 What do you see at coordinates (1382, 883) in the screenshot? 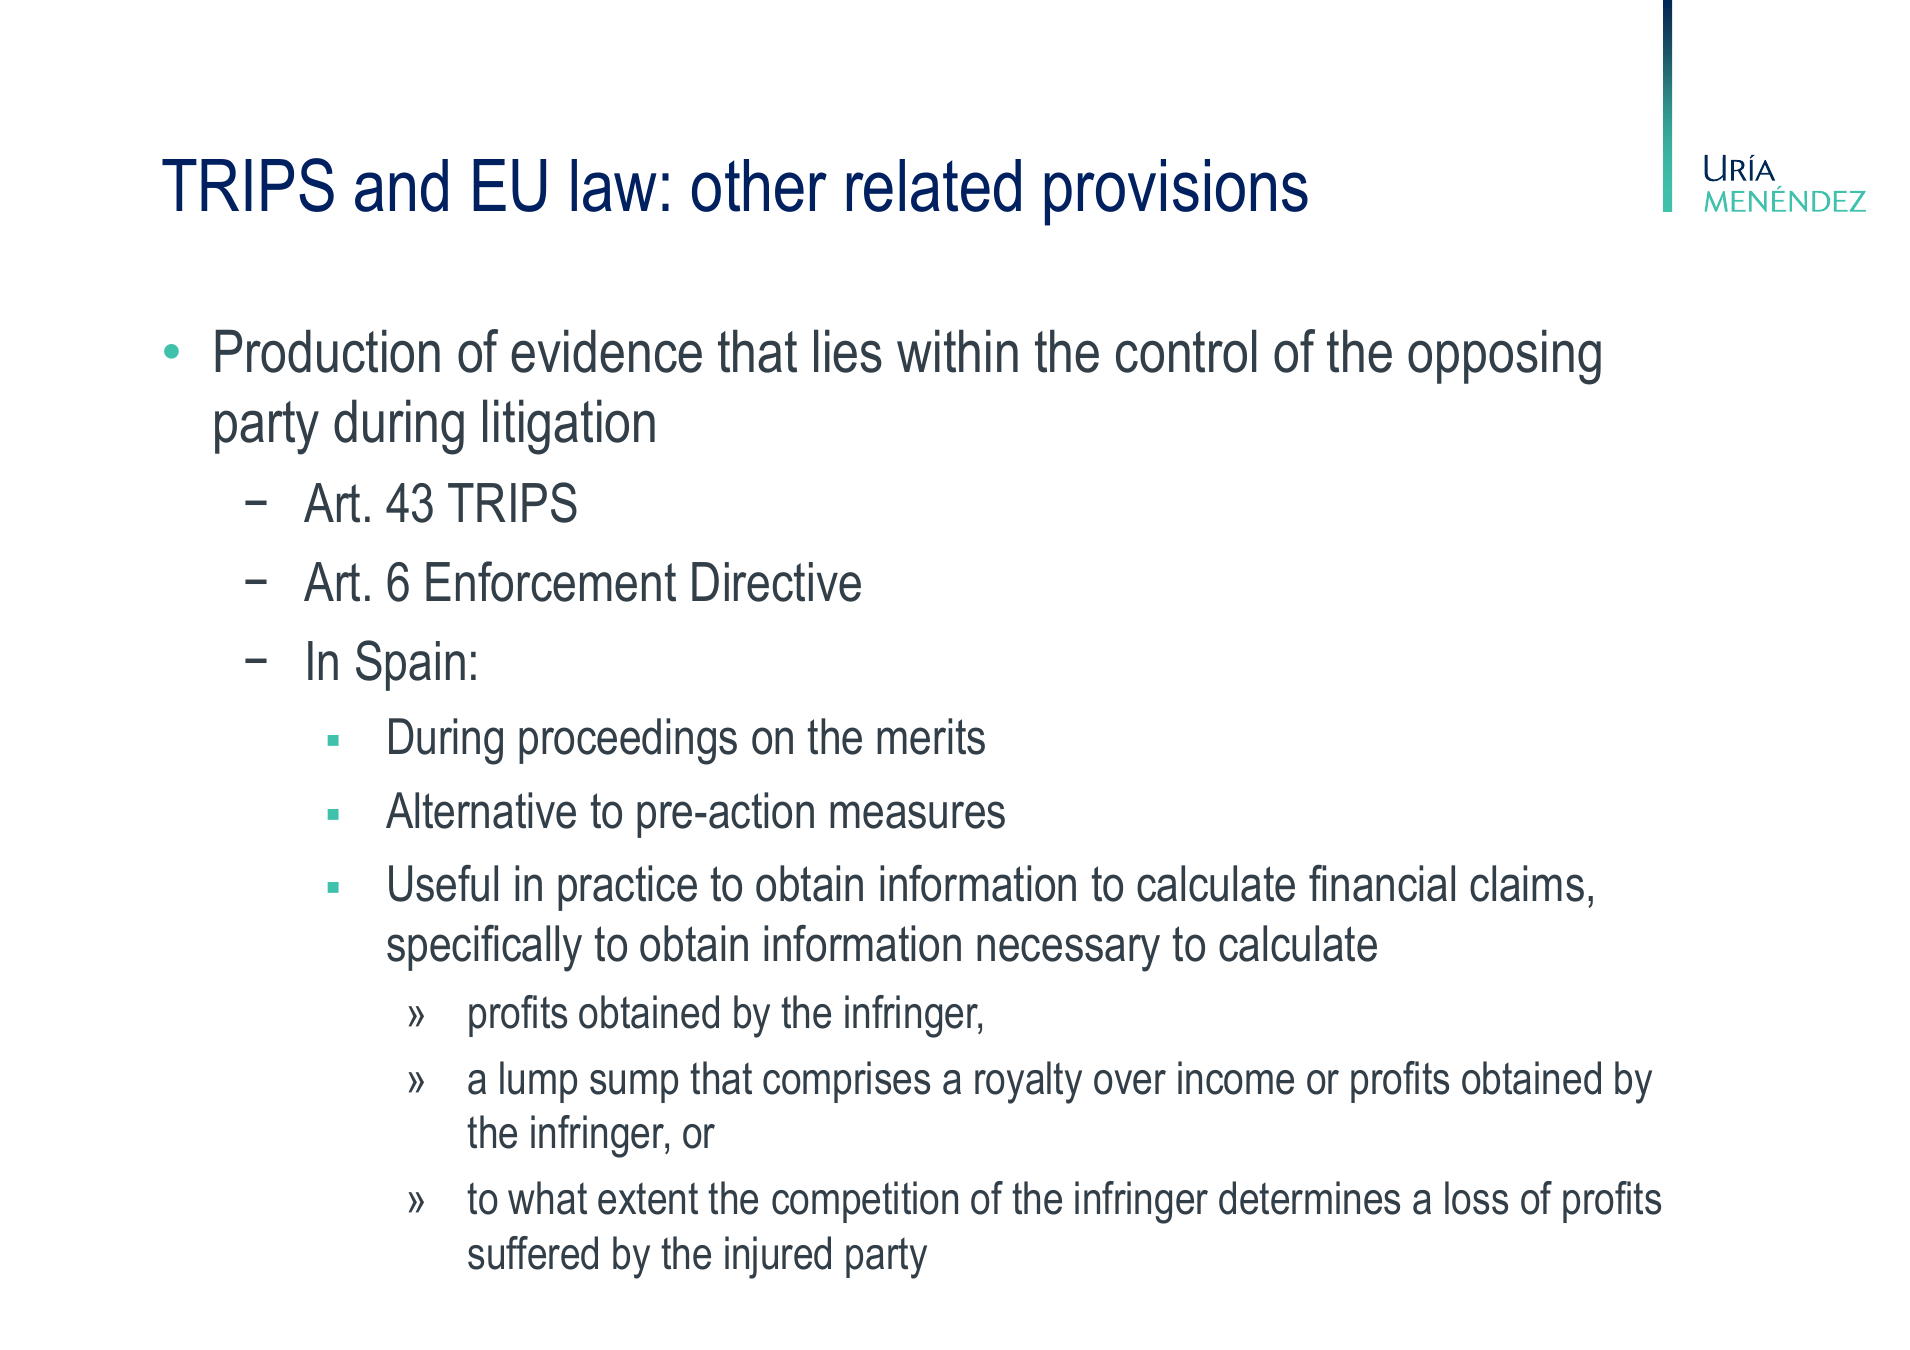
I see `financial` at bounding box center [1382, 883].
